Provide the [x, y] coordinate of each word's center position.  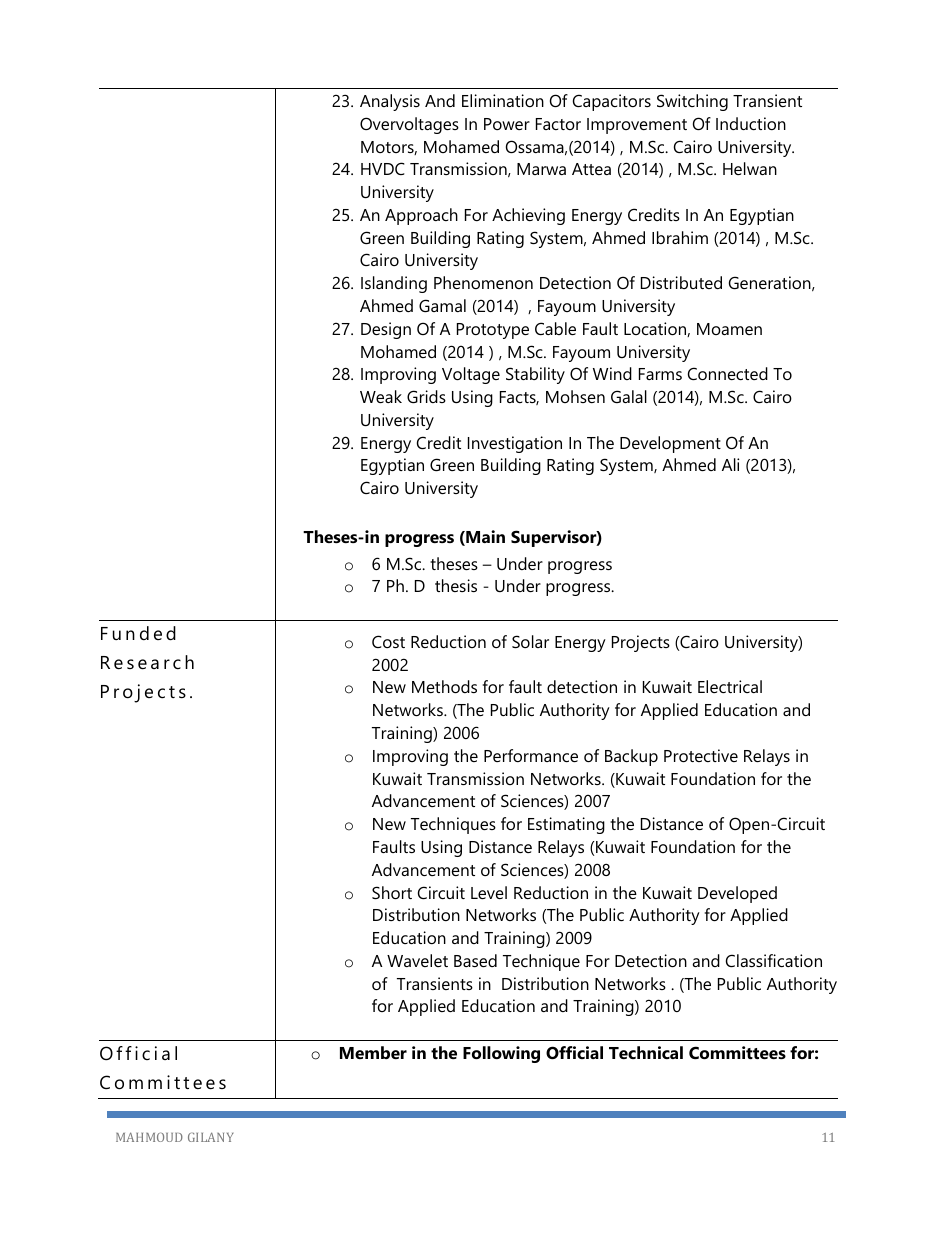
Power [507, 124]
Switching [692, 102]
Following [501, 1054]
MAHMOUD [149, 1137]
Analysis [390, 102]
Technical [646, 1052]
